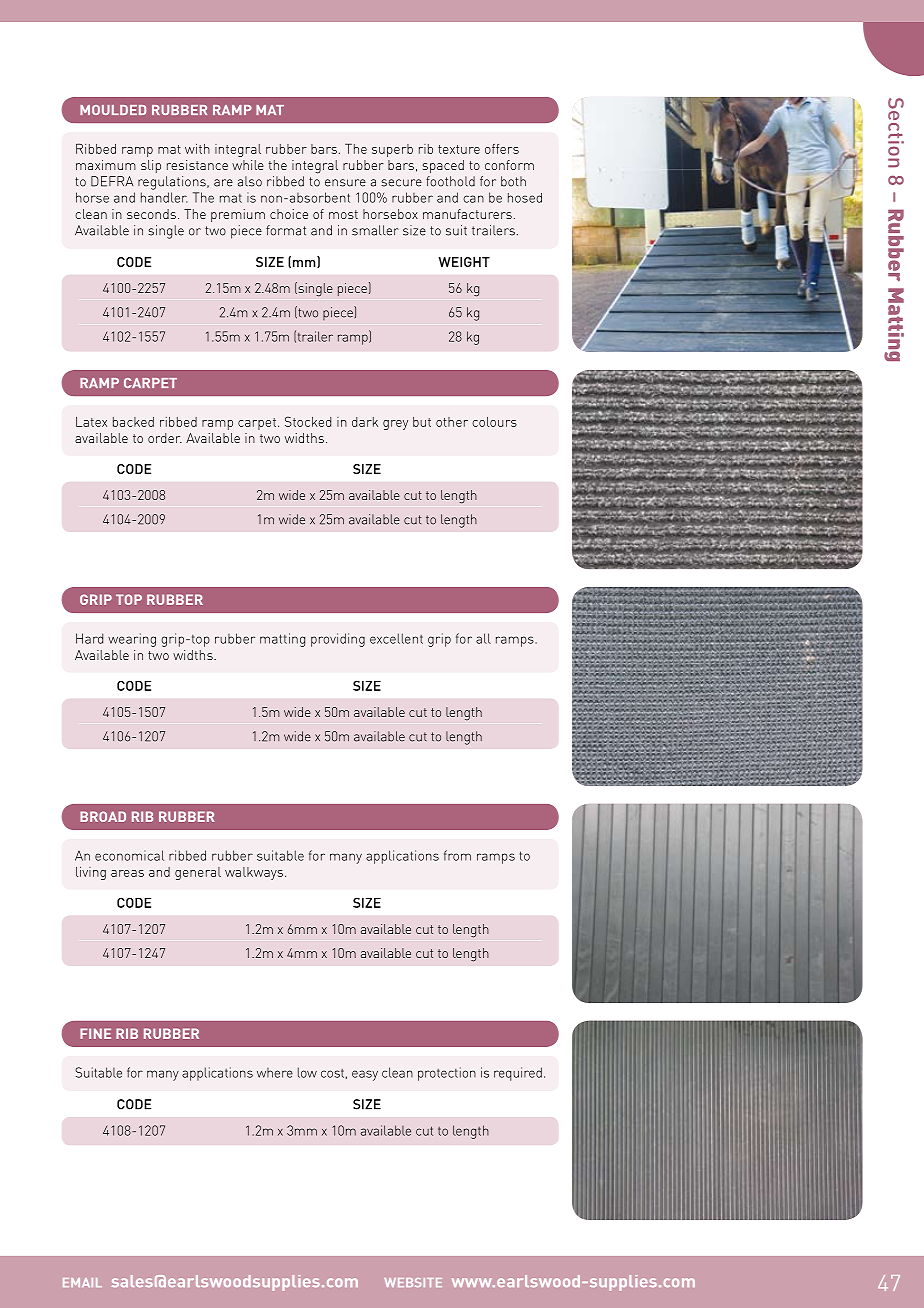 This image has height=1308, width=924. I want to click on texture, so click(459, 149).
